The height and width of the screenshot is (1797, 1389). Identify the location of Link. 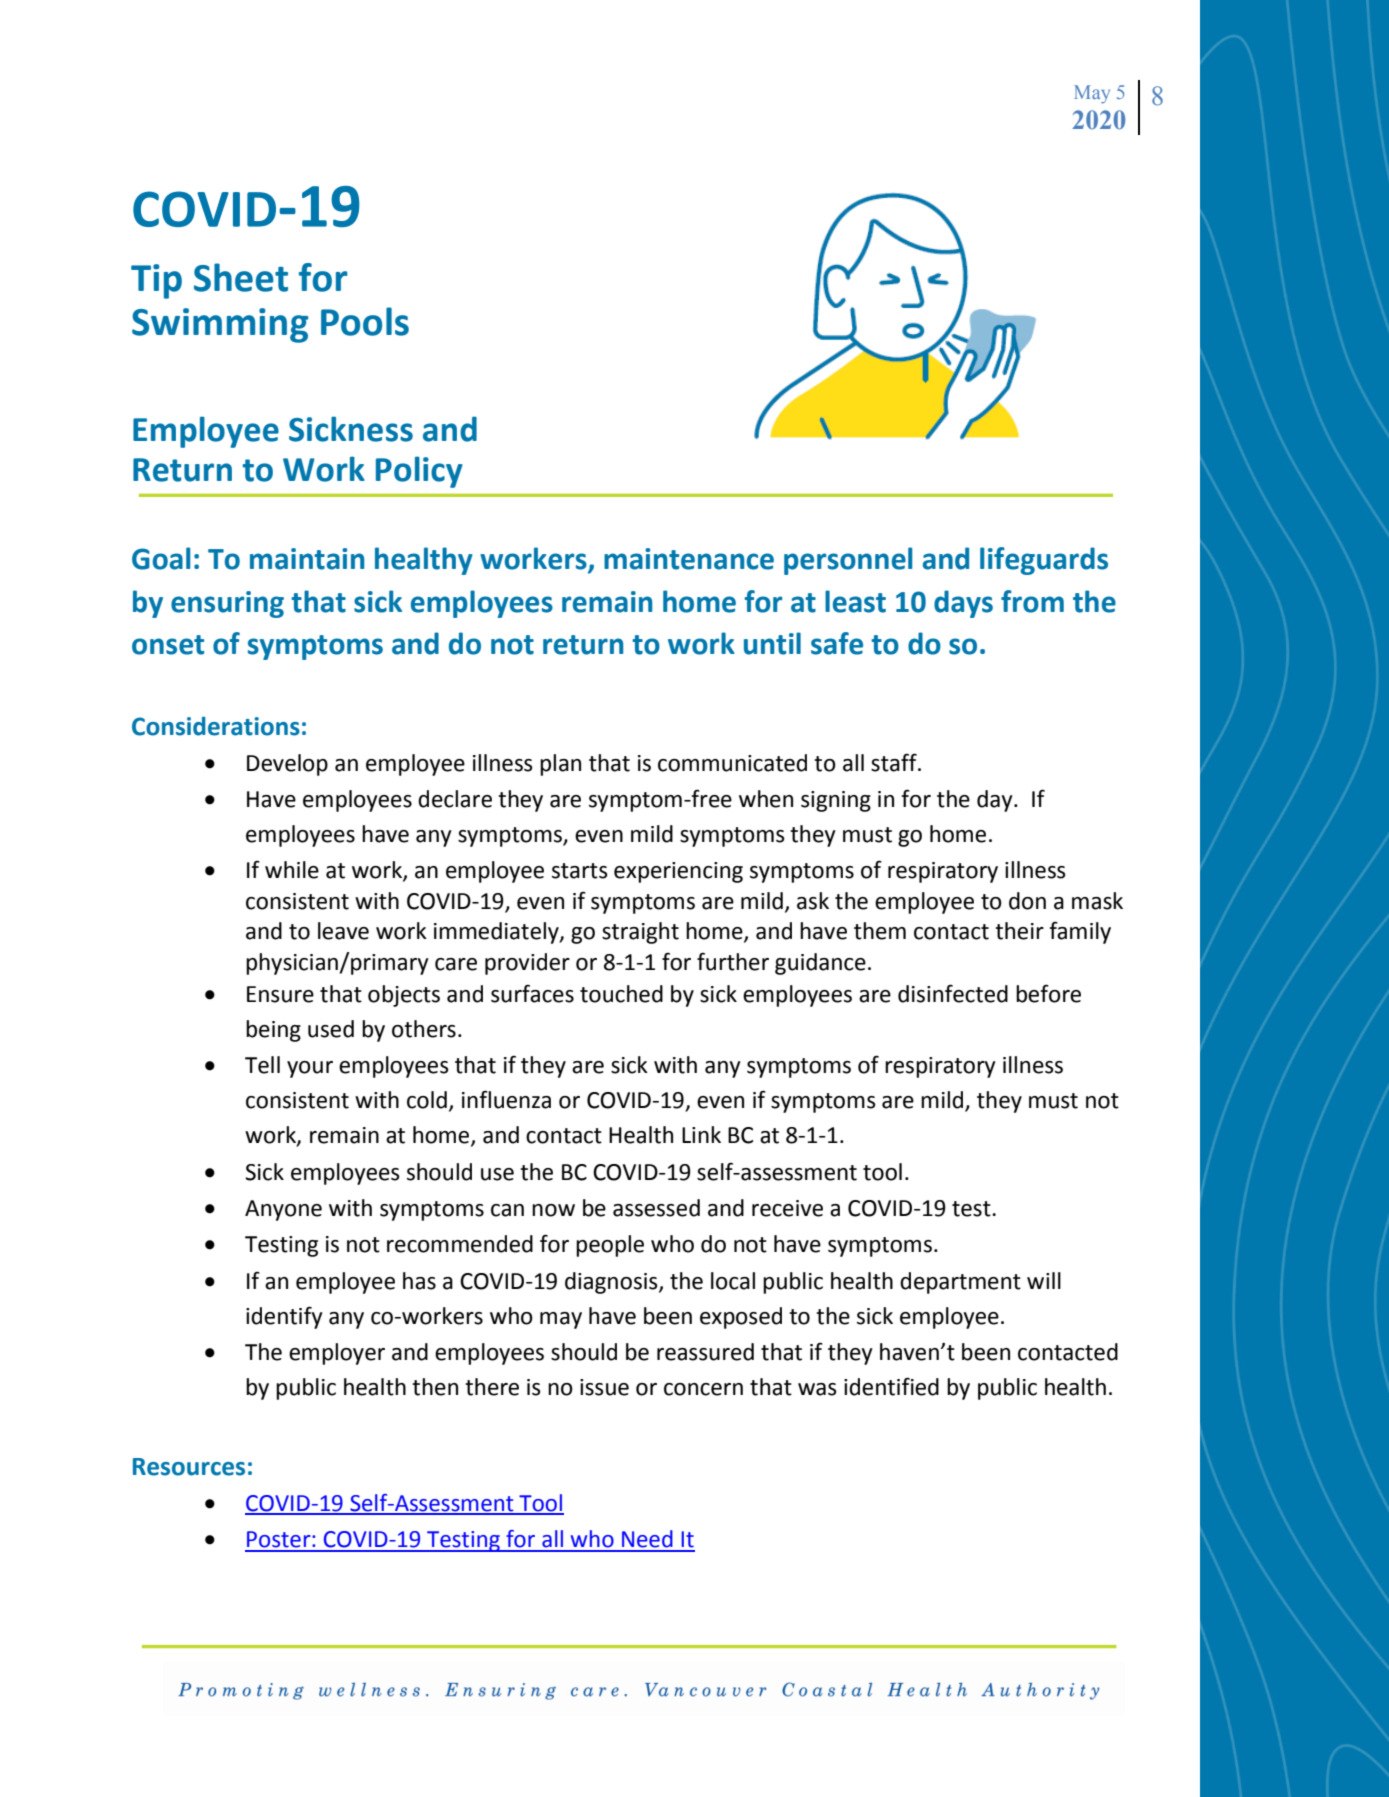
(701, 1134).
